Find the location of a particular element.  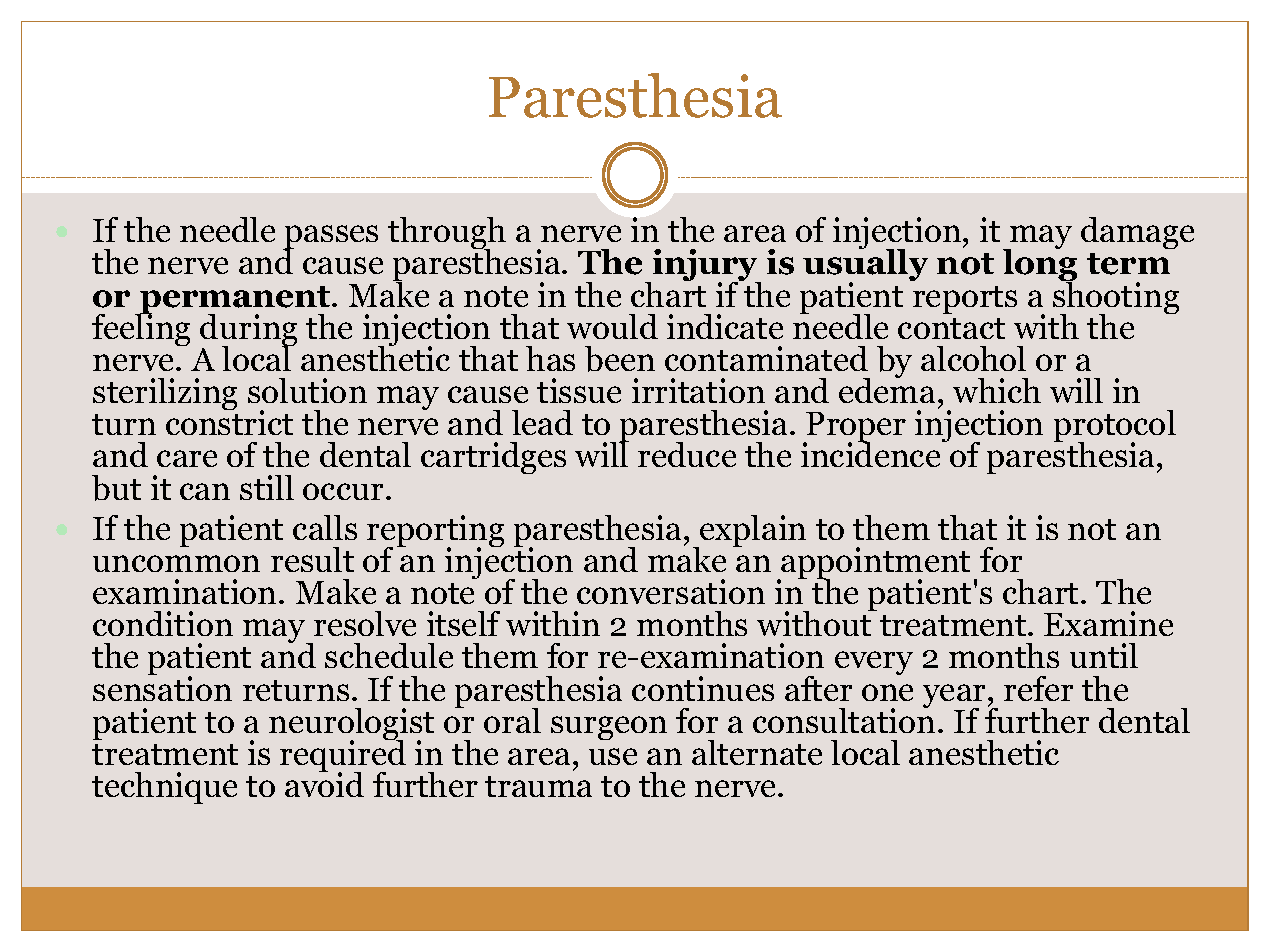

care is located at coordinates (187, 458).
